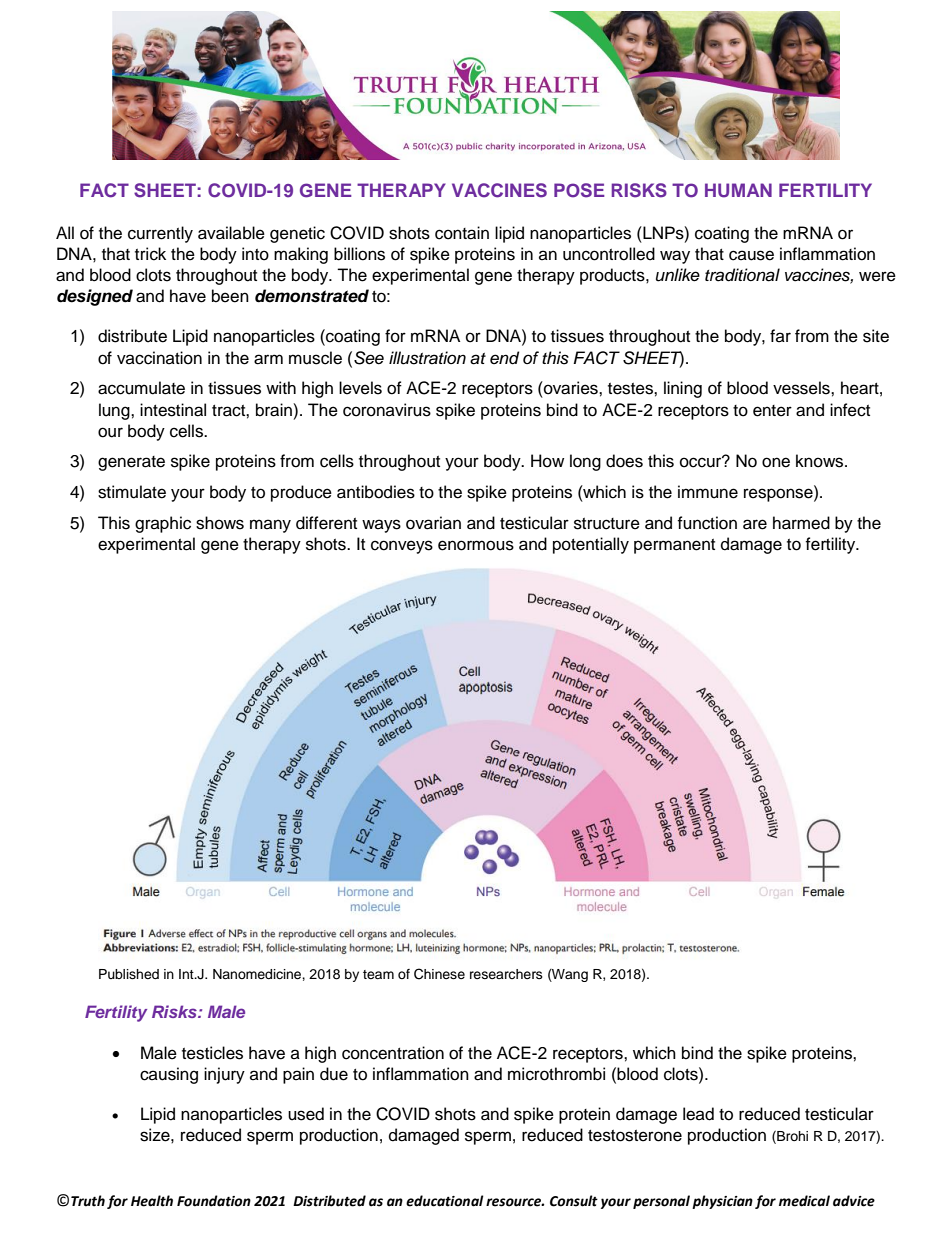 This screenshot has width=952, height=1233. I want to click on Foundation, so click(214, 1201).
